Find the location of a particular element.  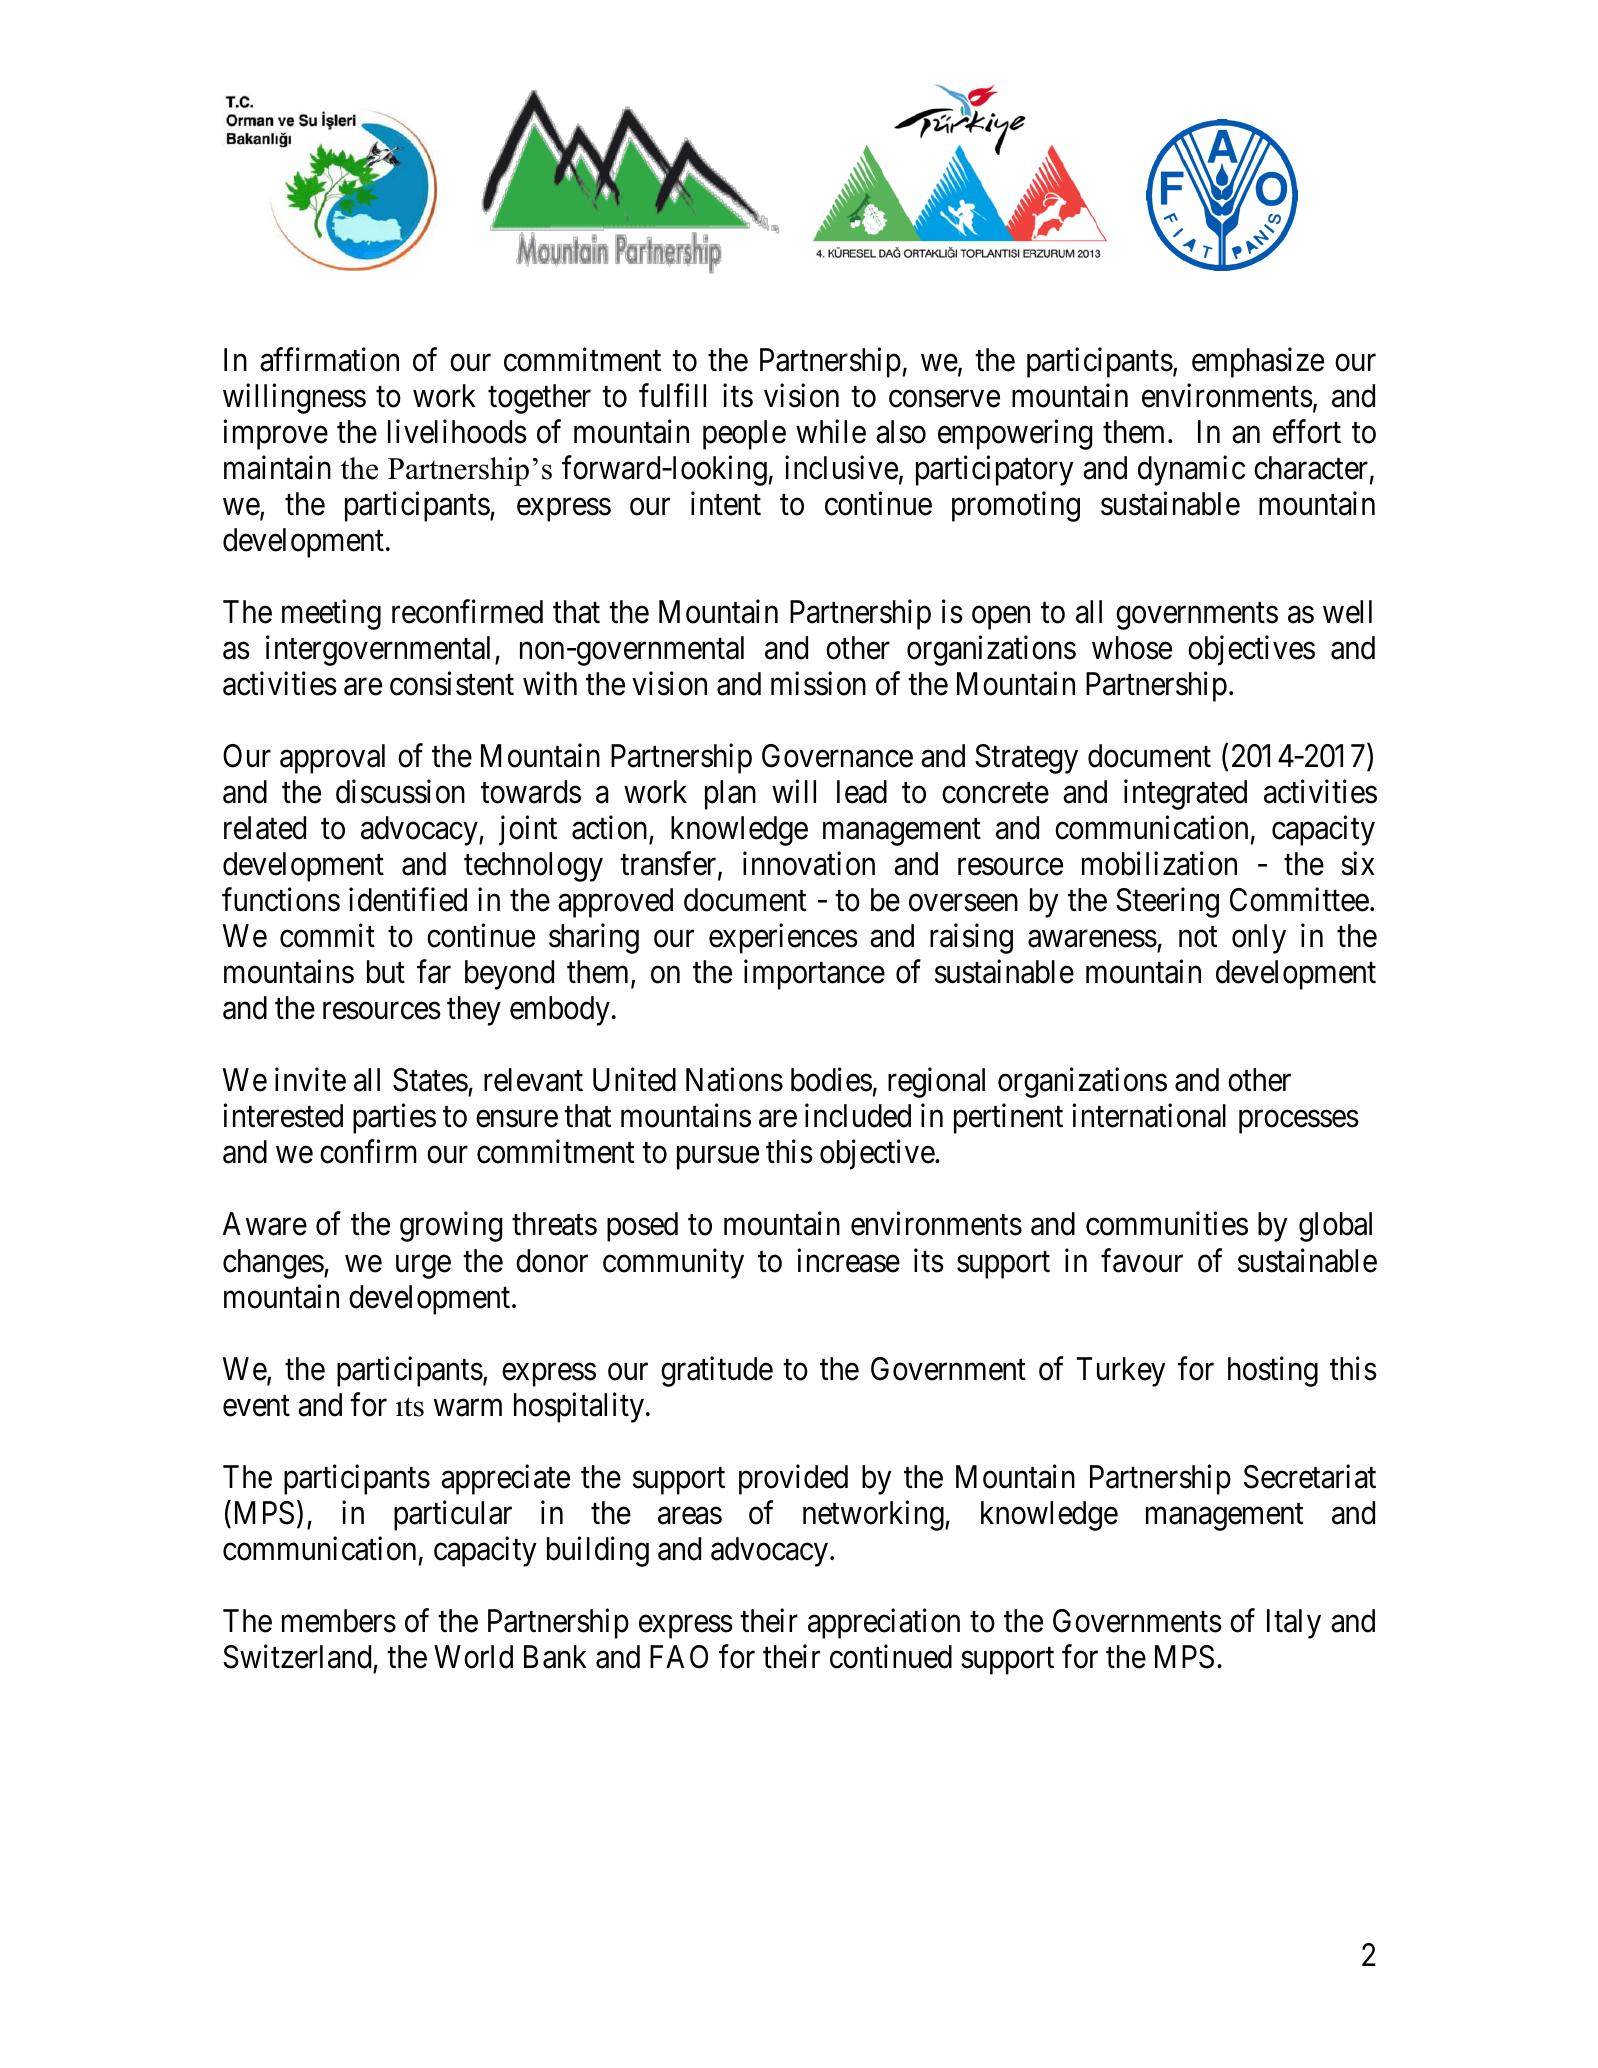

while is located at coordinates (831, 431).
